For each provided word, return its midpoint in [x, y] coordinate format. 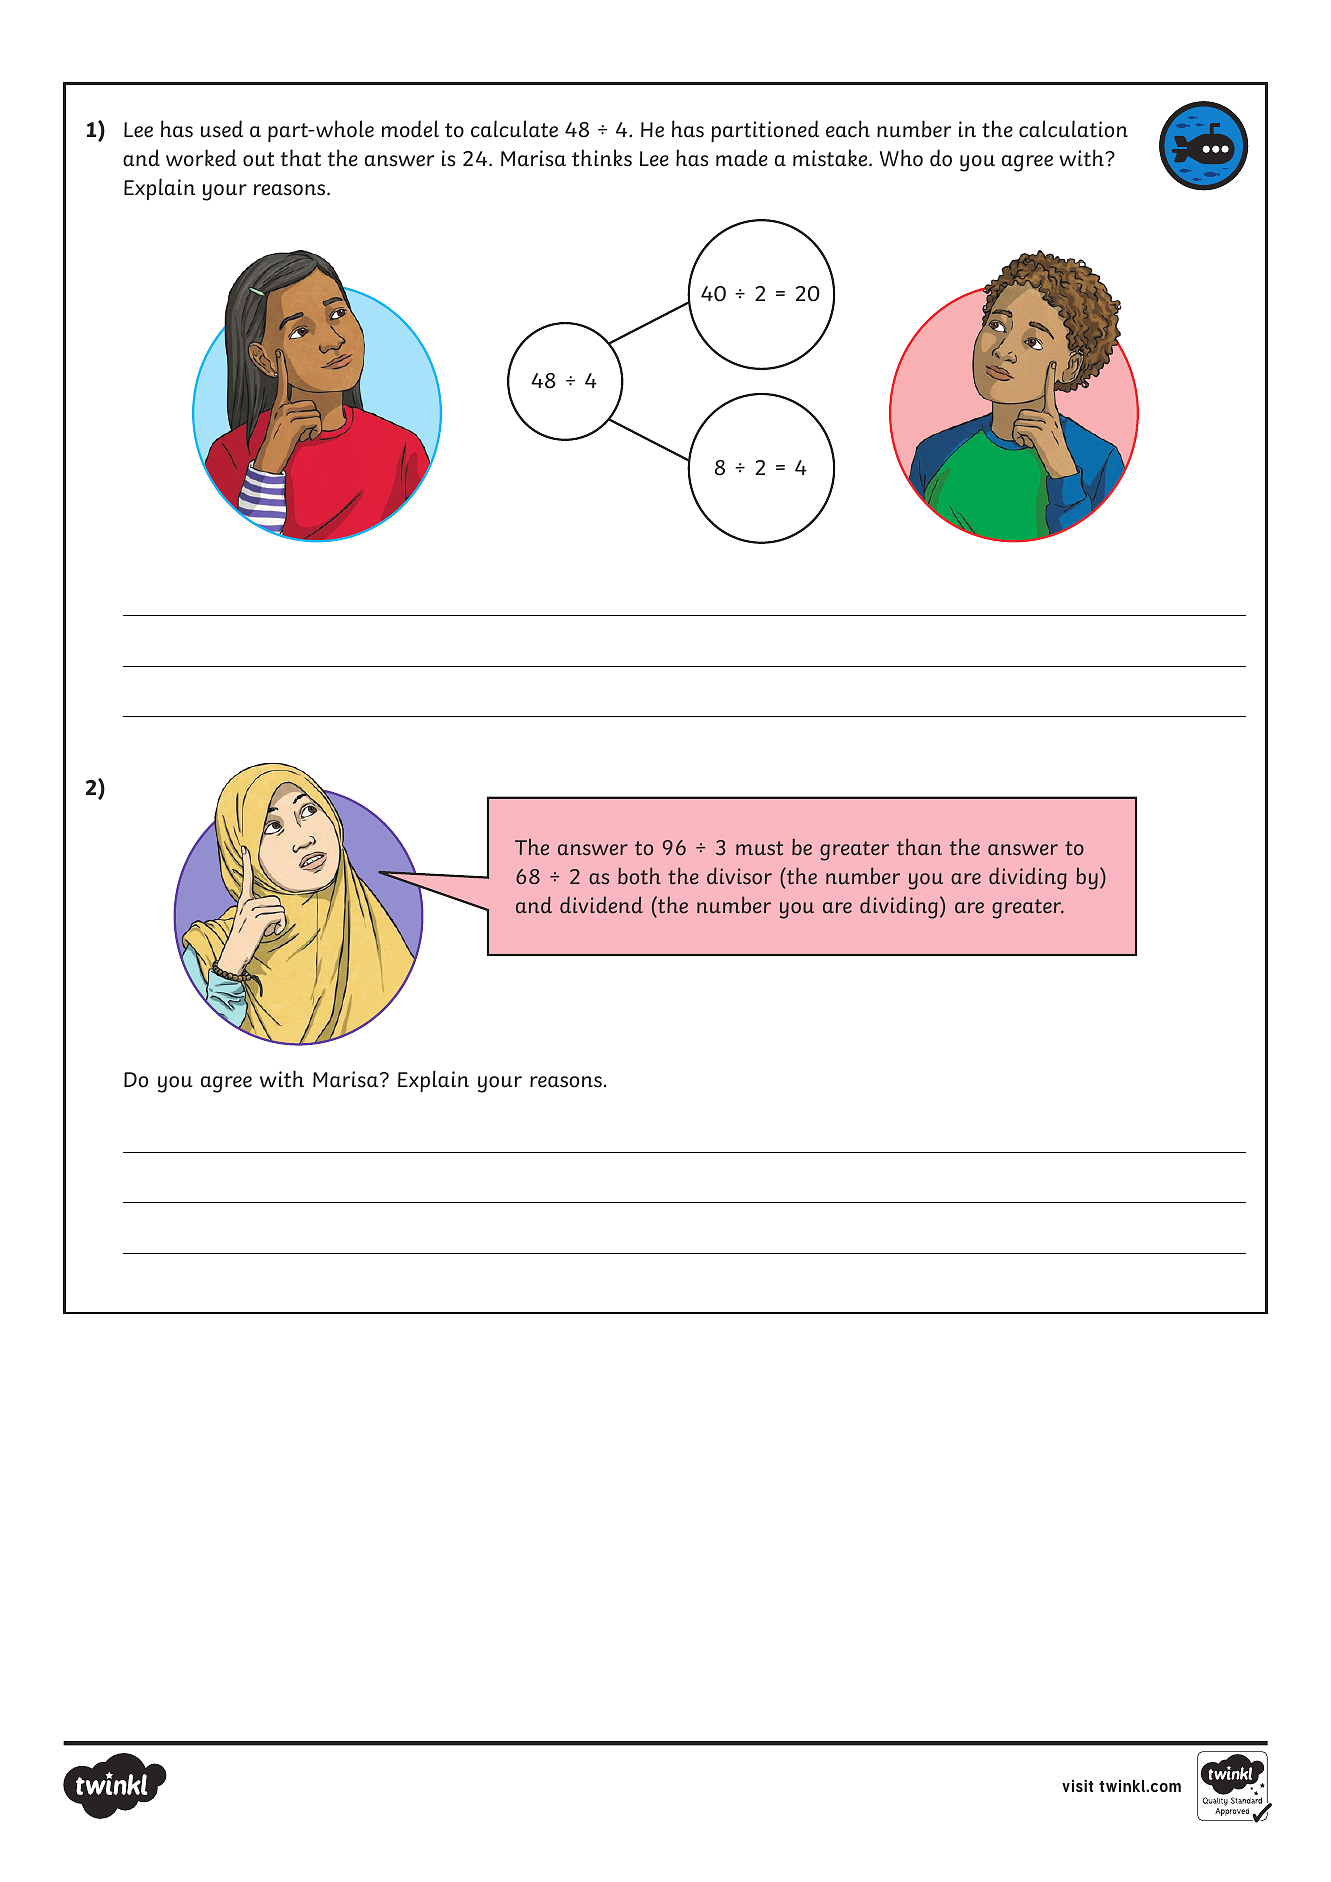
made [742, 158]
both [639, 876]
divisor [739, 876]
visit [1077, 1785]
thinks [602, 158]
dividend [601, 905]
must [759, 848]
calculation [1073, 129]
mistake [831, 158]
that [300, 158]
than [919, 847]
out [258, 159]
